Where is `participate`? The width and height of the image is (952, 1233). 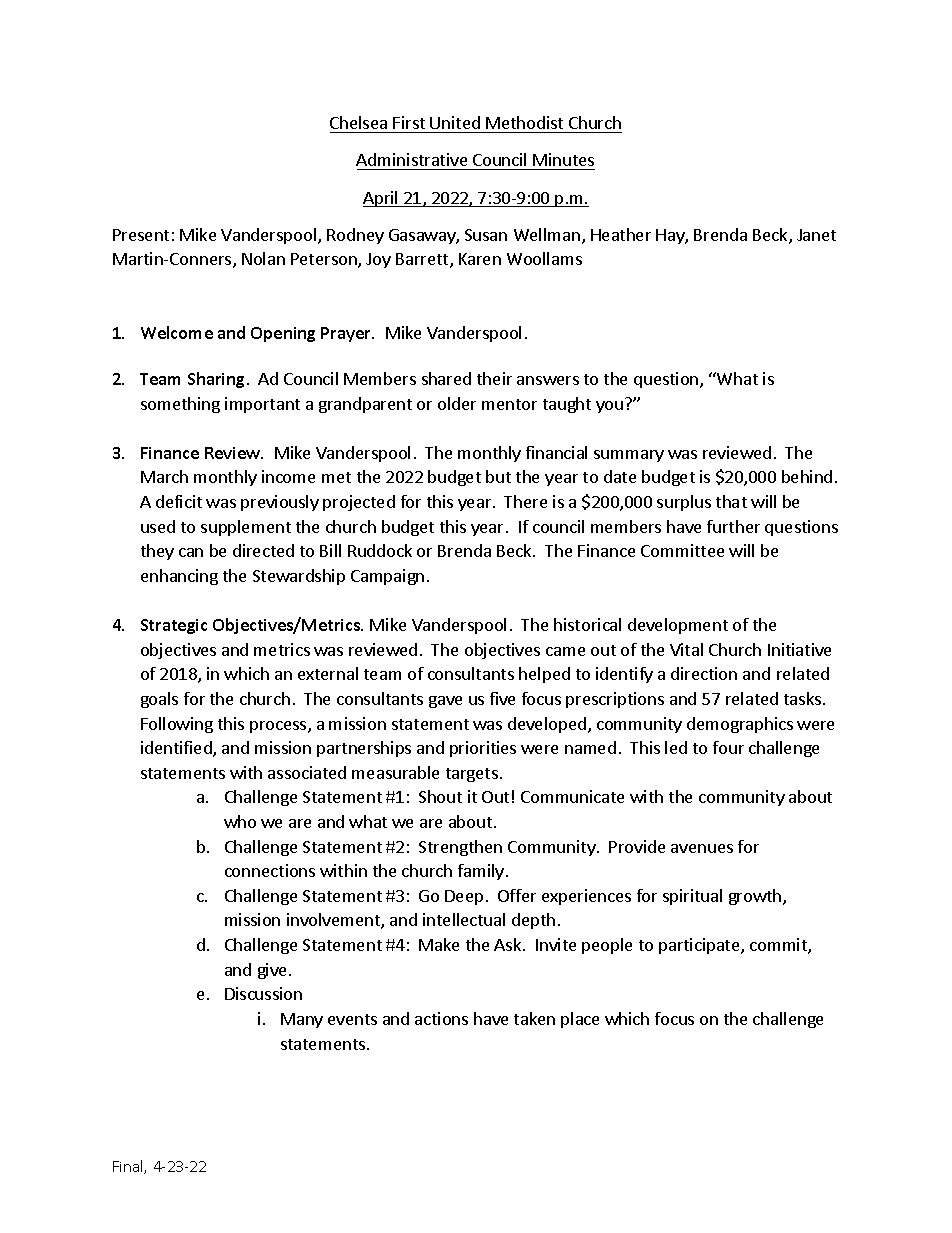
participate is located at coordinates (700, 946).
